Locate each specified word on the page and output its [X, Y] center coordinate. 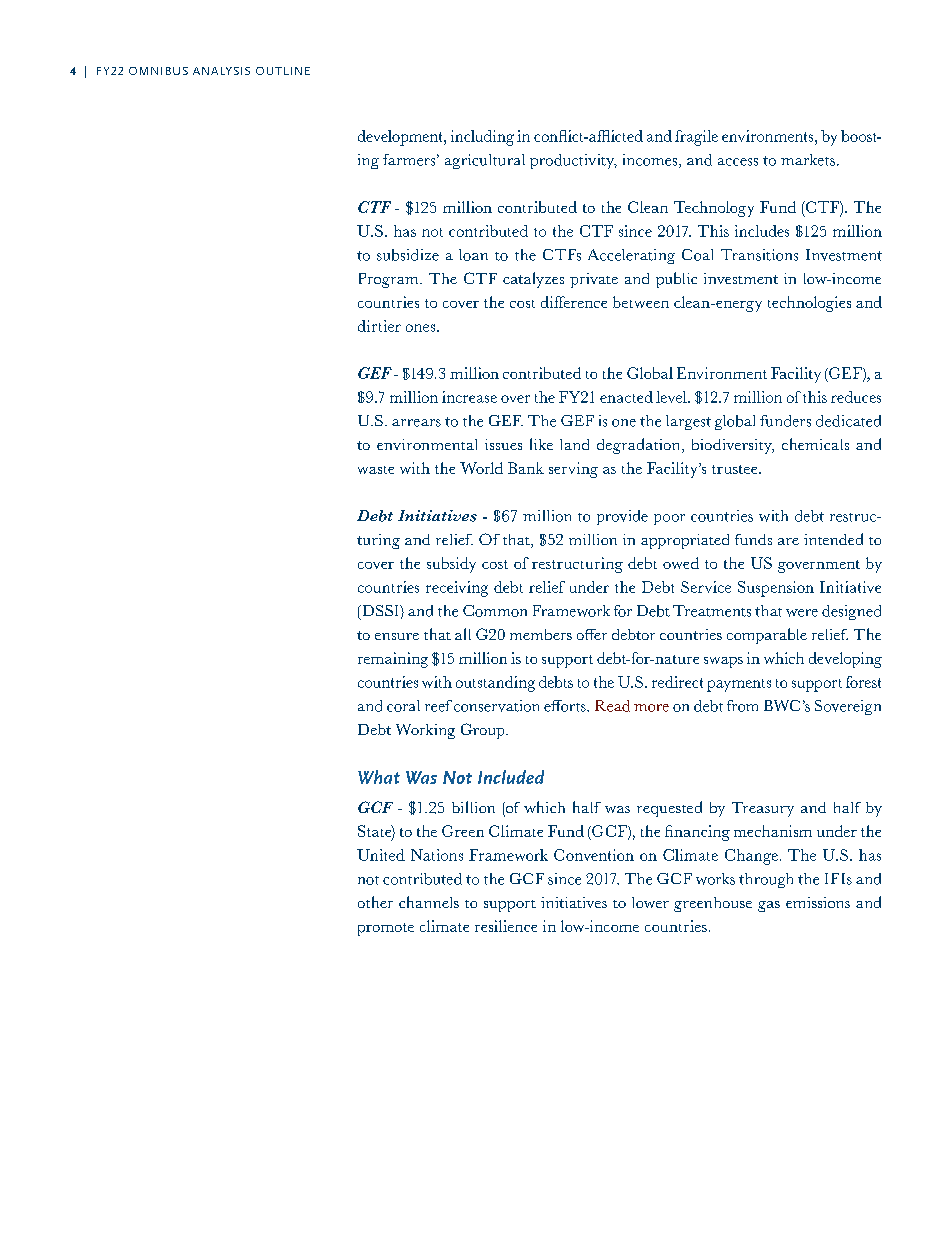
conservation [496, 706]
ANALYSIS [221, 71]
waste [376, 470]
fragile [696, 138]
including [482, 138]
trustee [736, 469]
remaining [393, 660]
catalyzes [533, 280]
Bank [526, 468]
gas [769, 906]
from [742, 706]
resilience [506, 926]
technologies [809, 304]
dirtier [379, 326]
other [375, 902]
